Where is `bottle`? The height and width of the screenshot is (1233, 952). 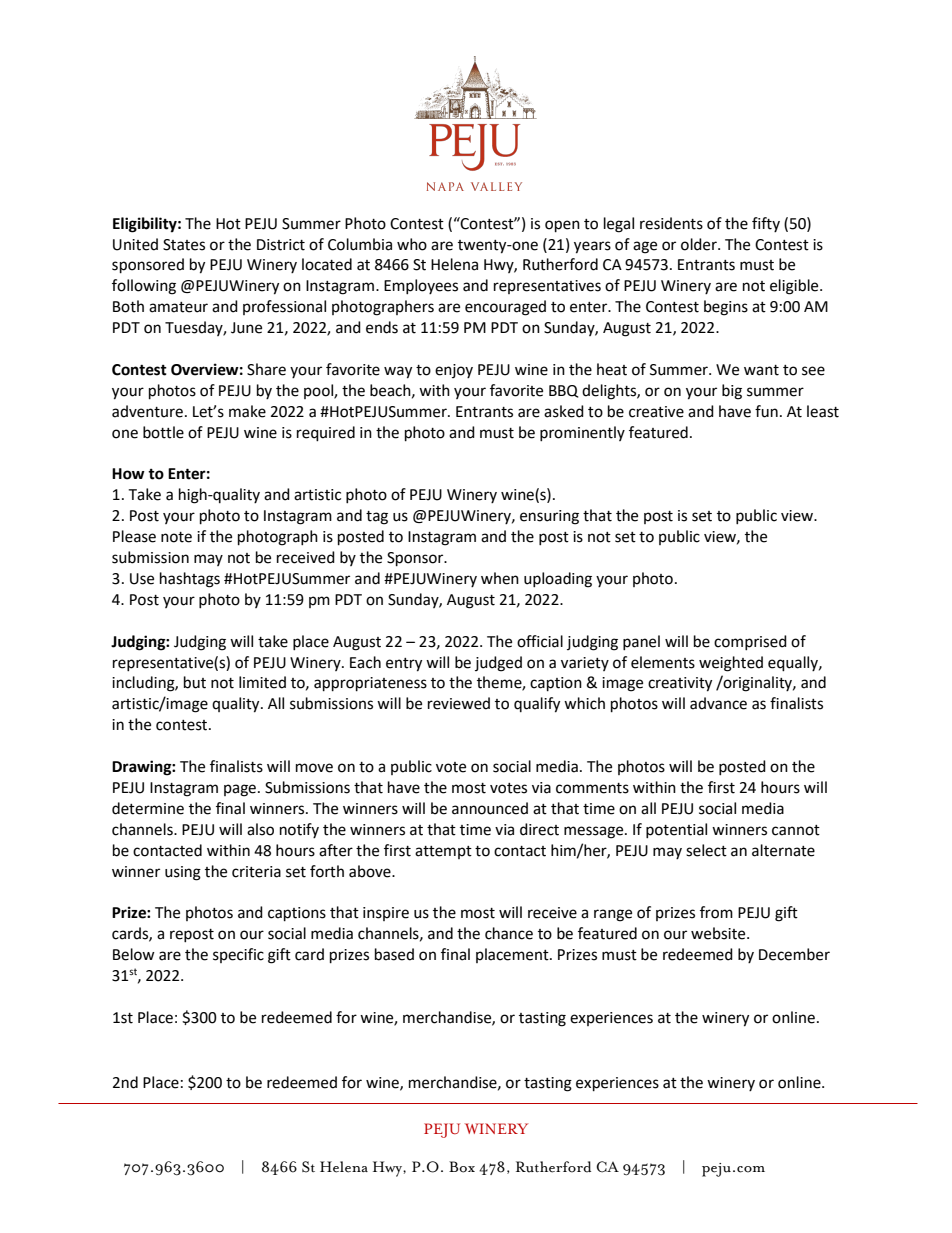
bottle is located at coordinates (163, 432).
